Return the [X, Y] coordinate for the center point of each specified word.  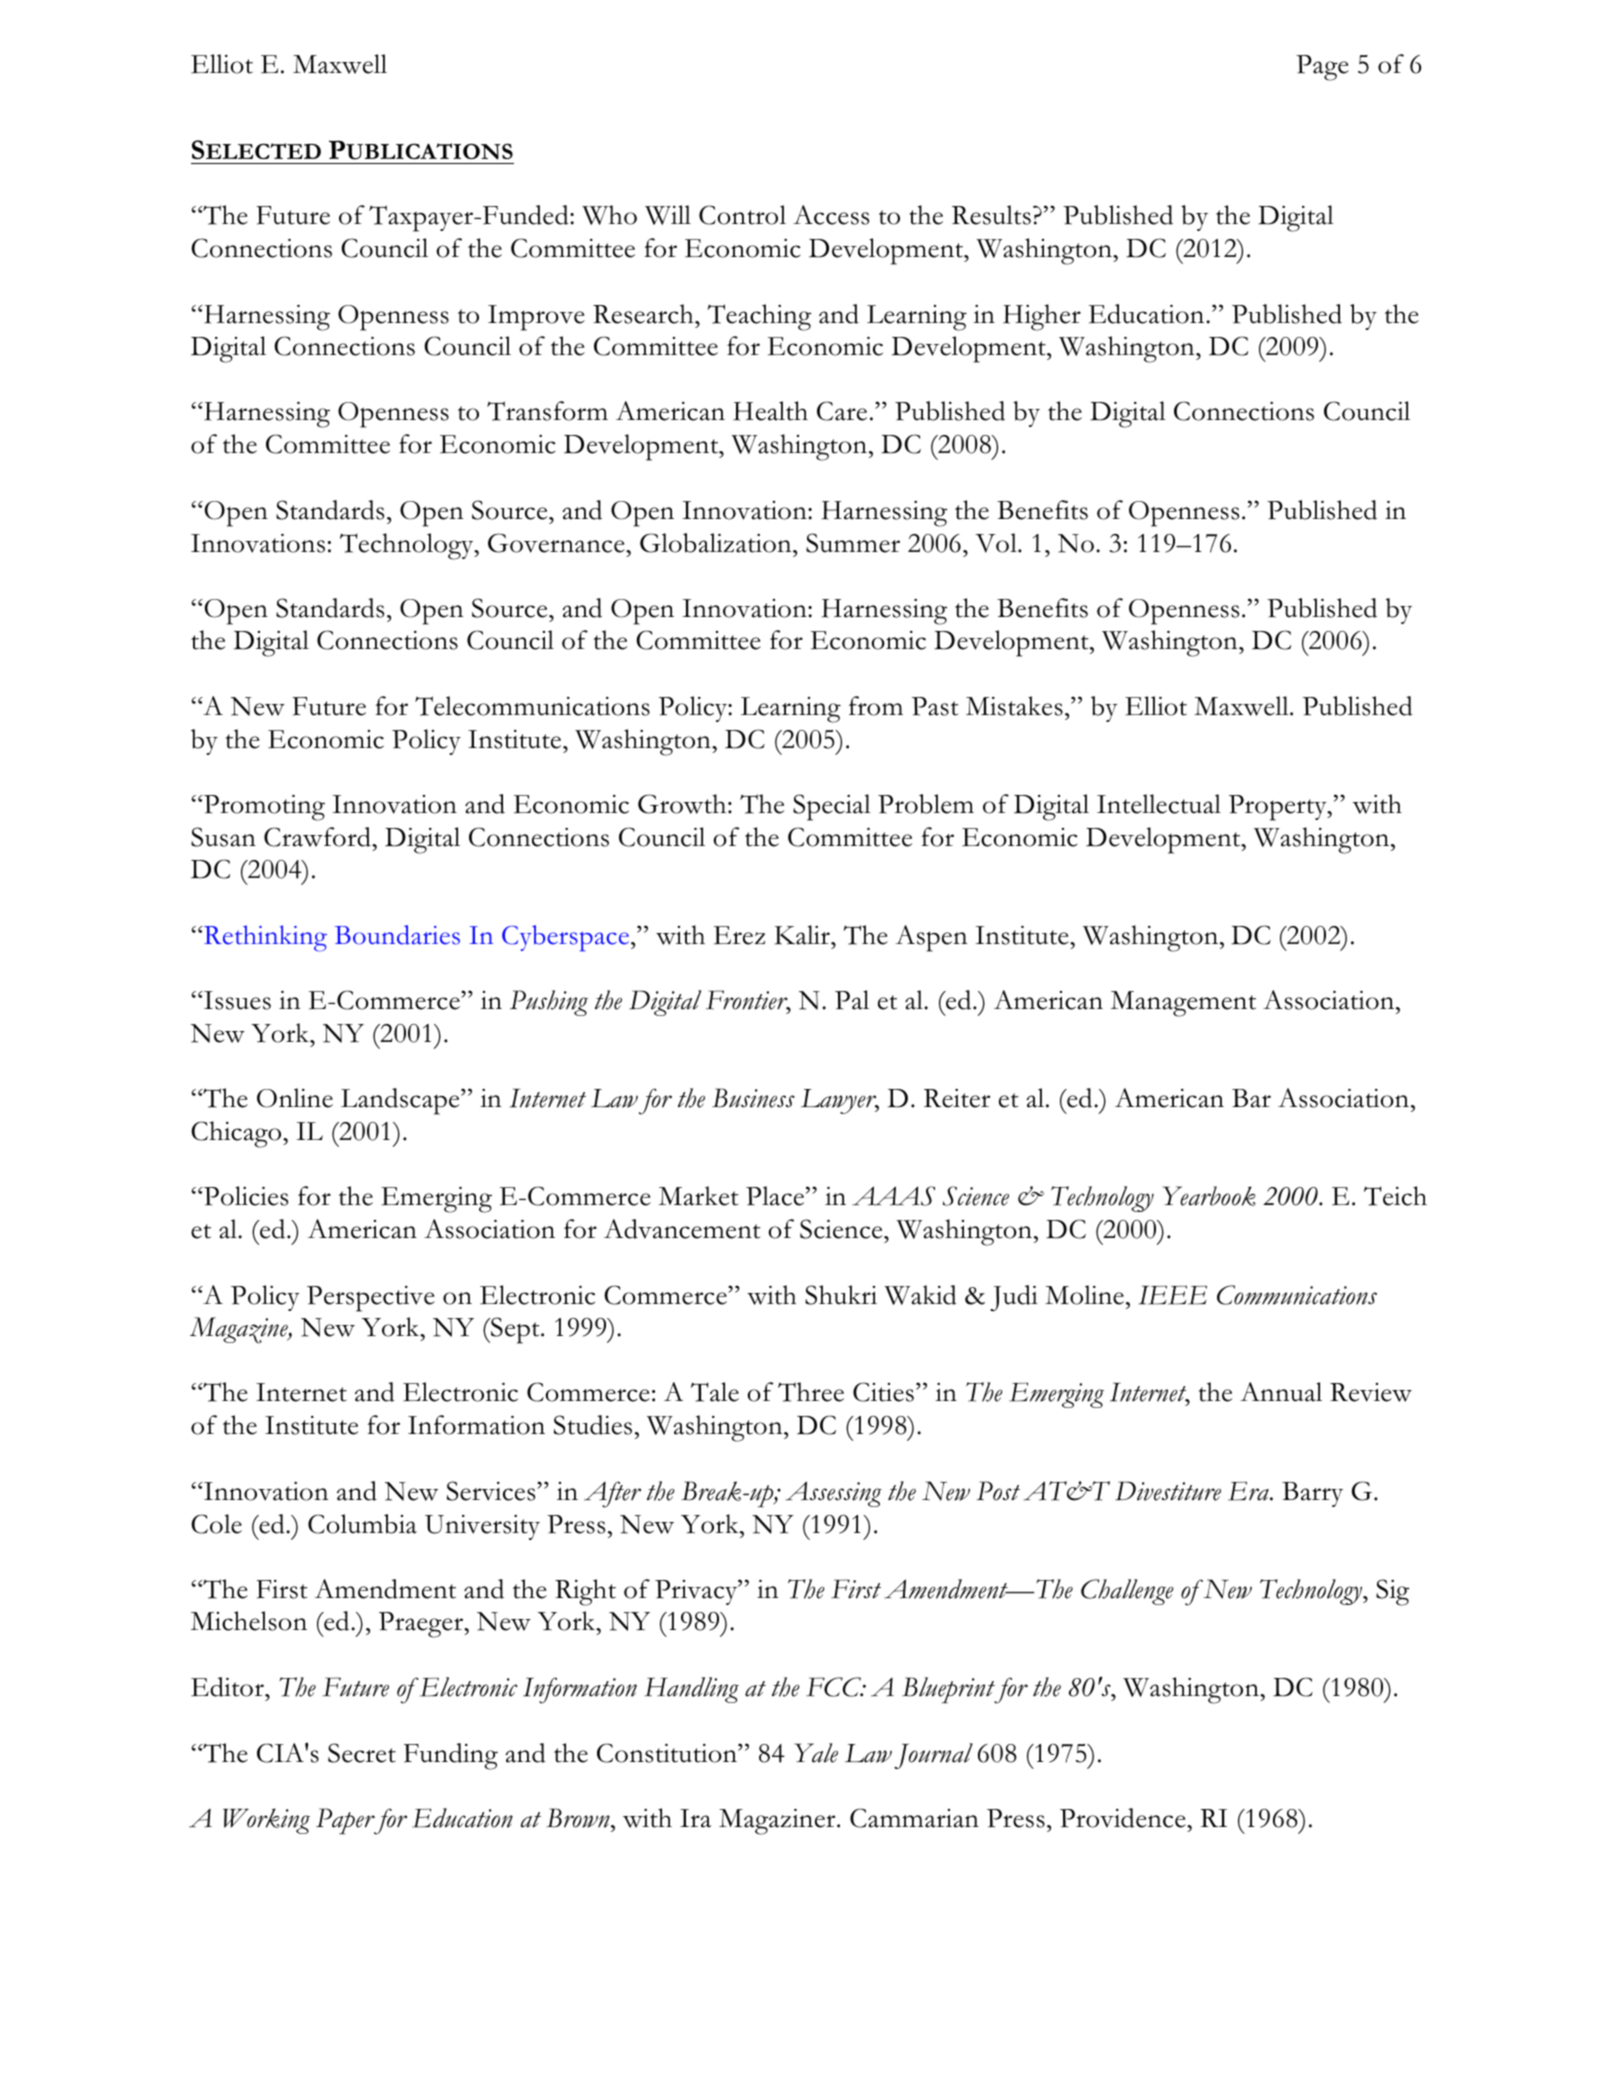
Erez [739, 935]
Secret [362, 1753]
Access [831, 215]
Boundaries [397, 935]
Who [609, 215]
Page [1322, 68]
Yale [816, 1753]
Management [1183, 1004]
